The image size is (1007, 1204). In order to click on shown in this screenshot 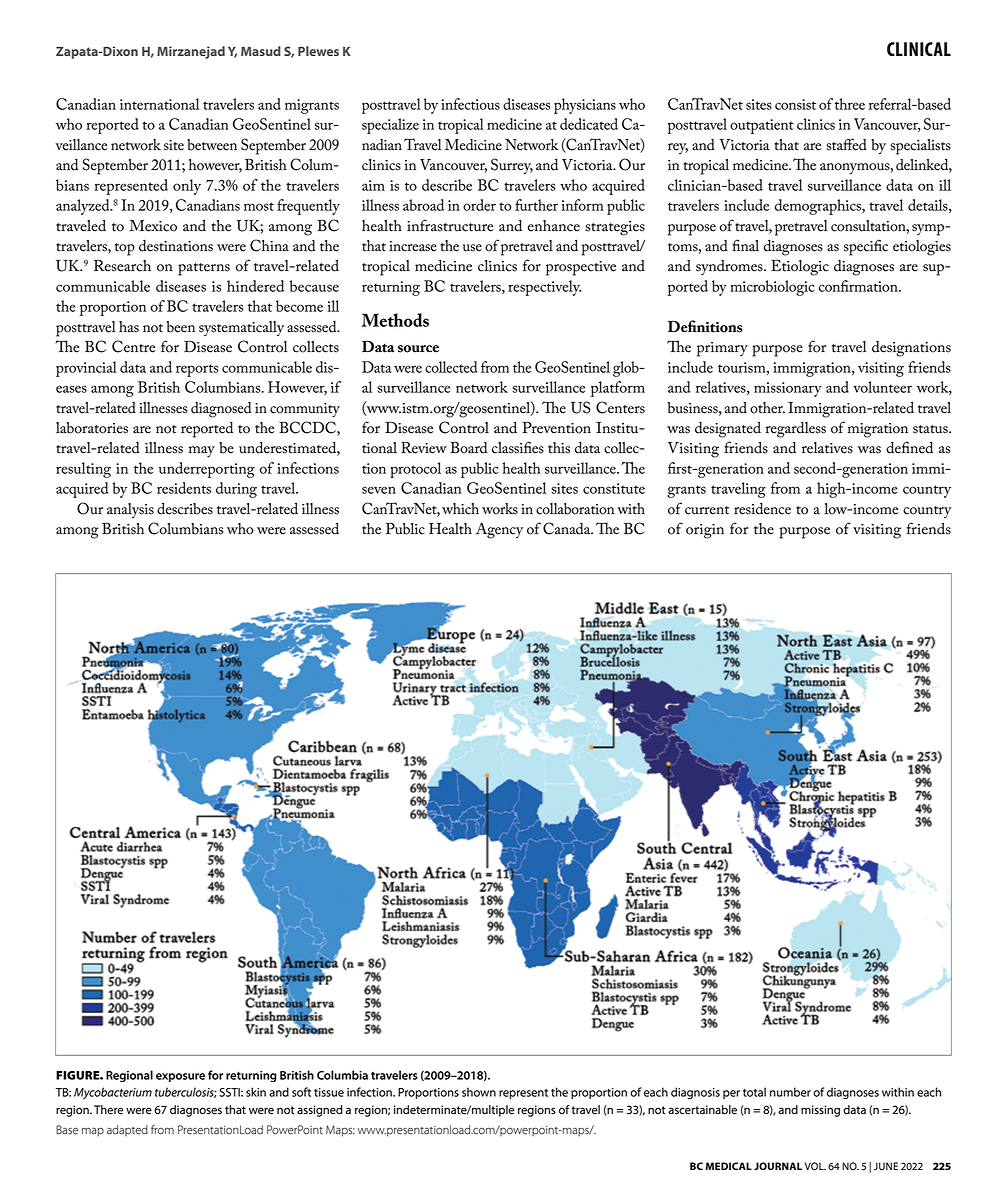, I will do `click(479, 1092)`.
